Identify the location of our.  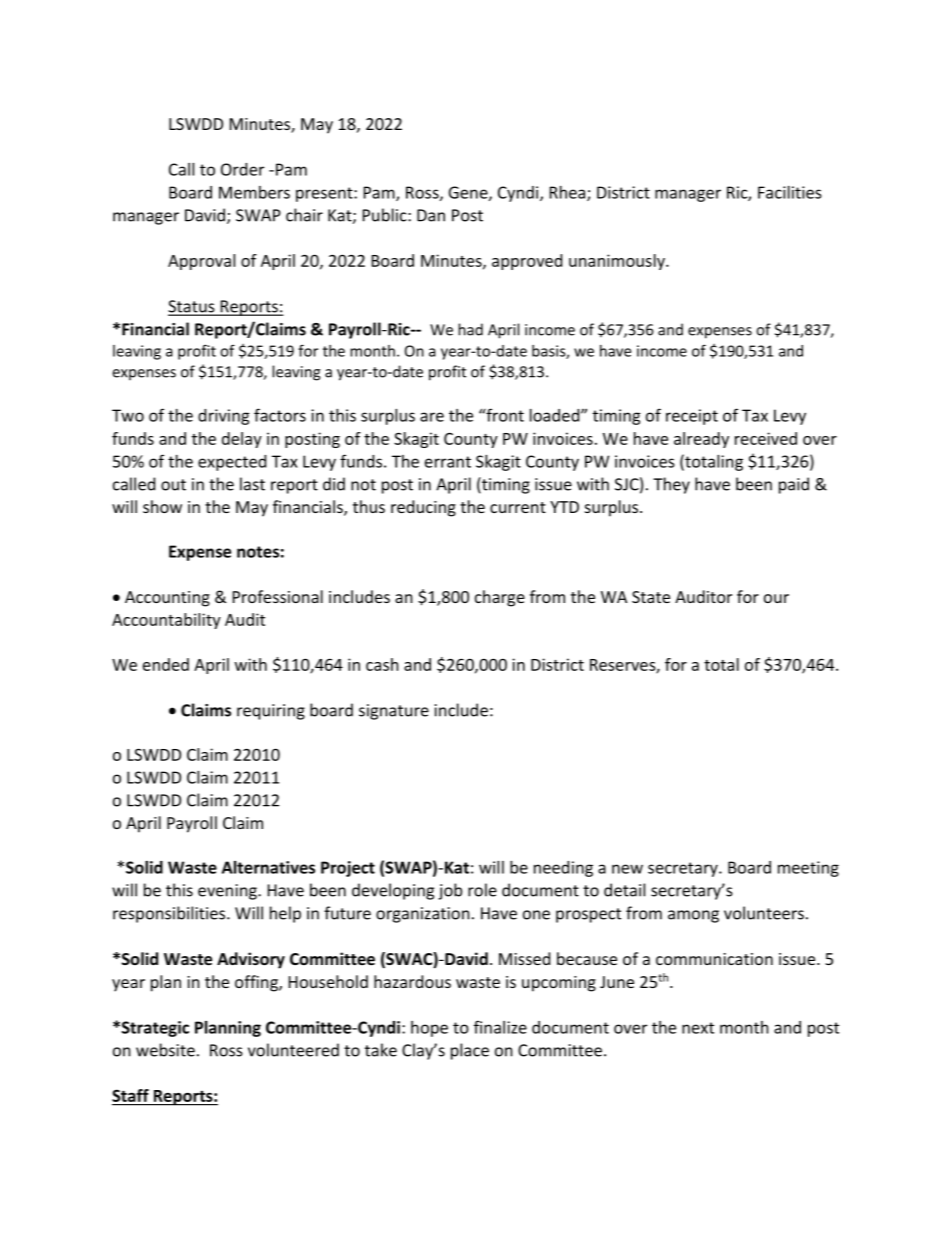
(776, 598).
